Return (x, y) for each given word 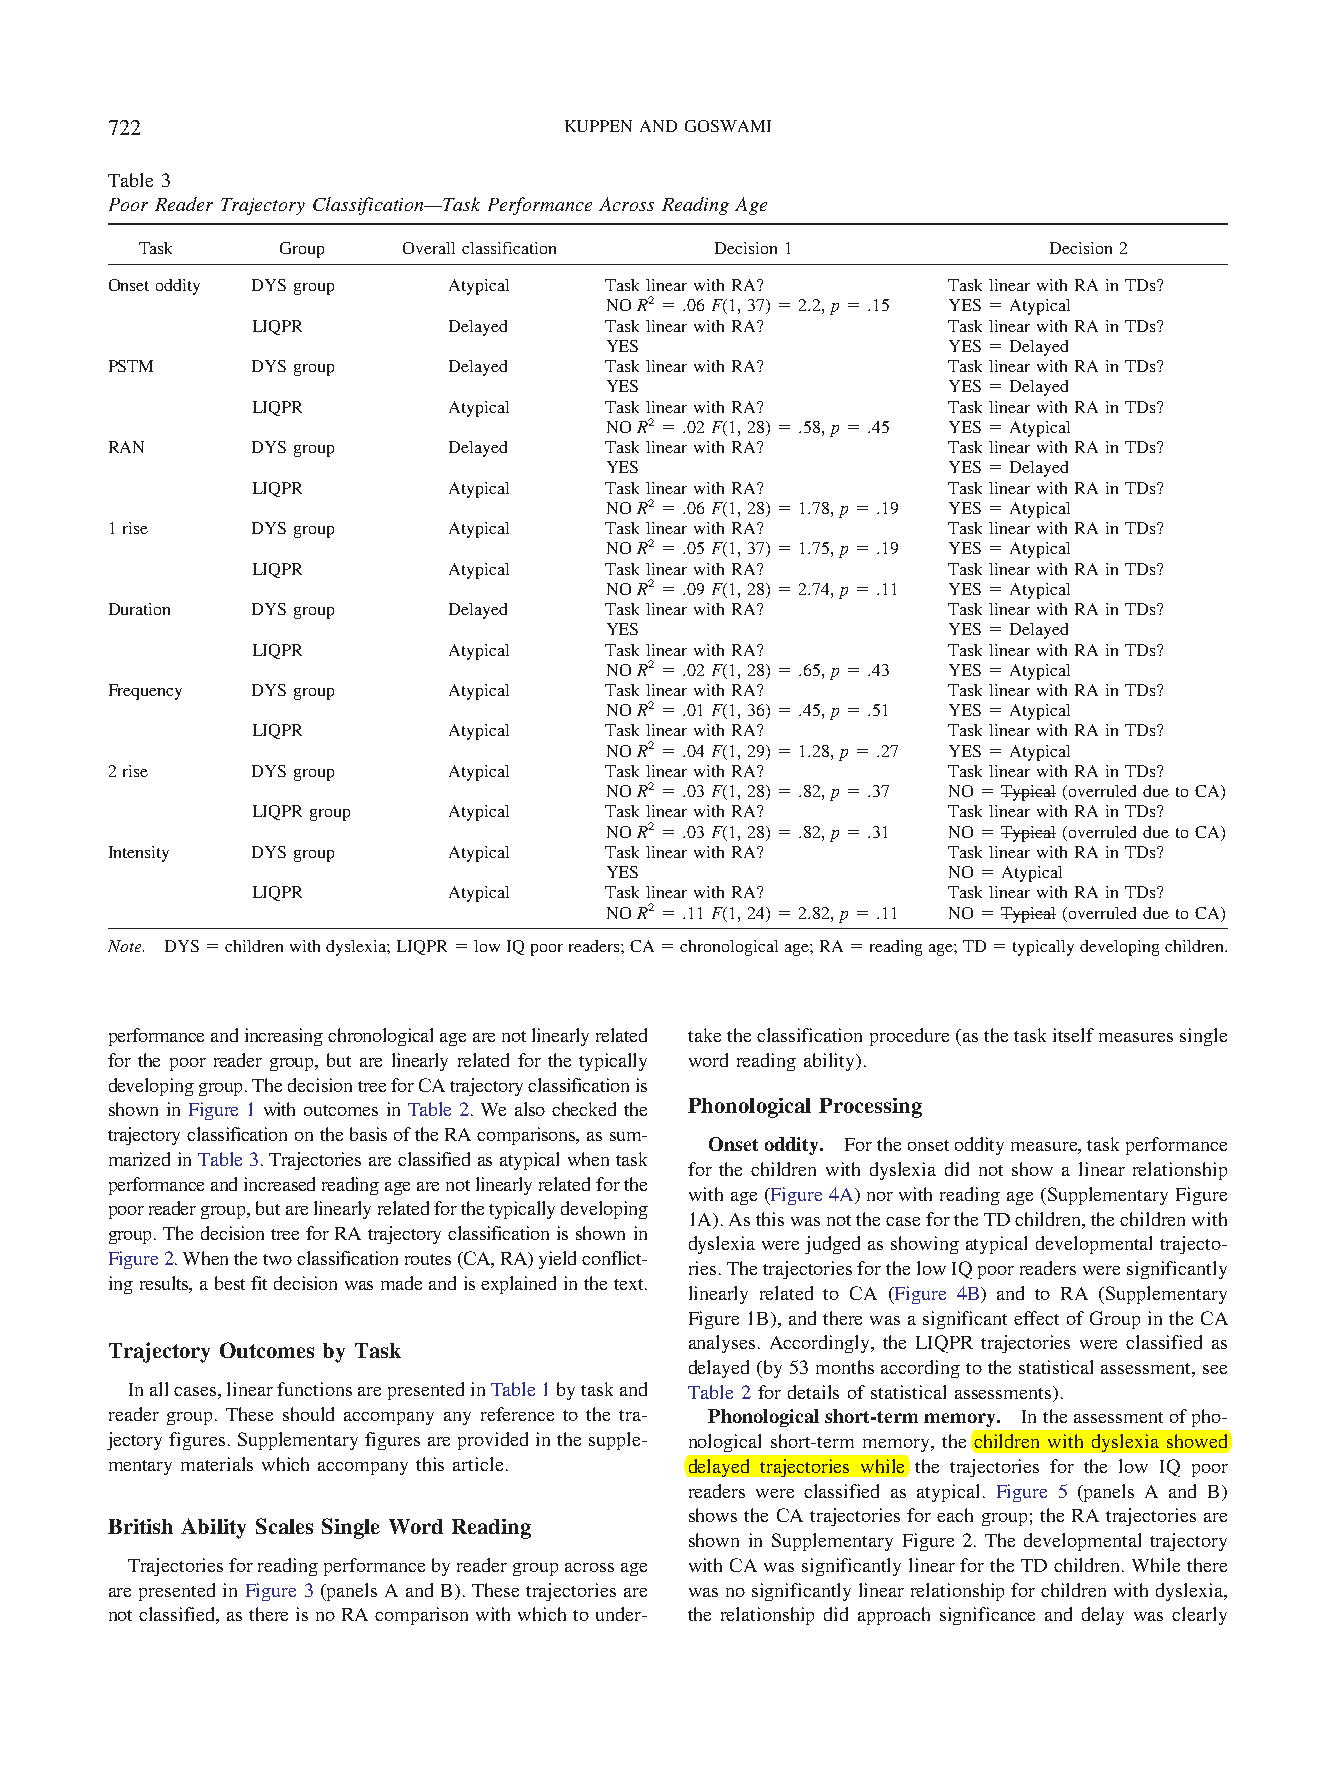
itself (1073, 1035)
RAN (126, 447)
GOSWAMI (728, 126)
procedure (909, 1037)
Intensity (139, 854)
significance (987, 1616)
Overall (429, 248)
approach (894, 1616)
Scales (284, 1526)
